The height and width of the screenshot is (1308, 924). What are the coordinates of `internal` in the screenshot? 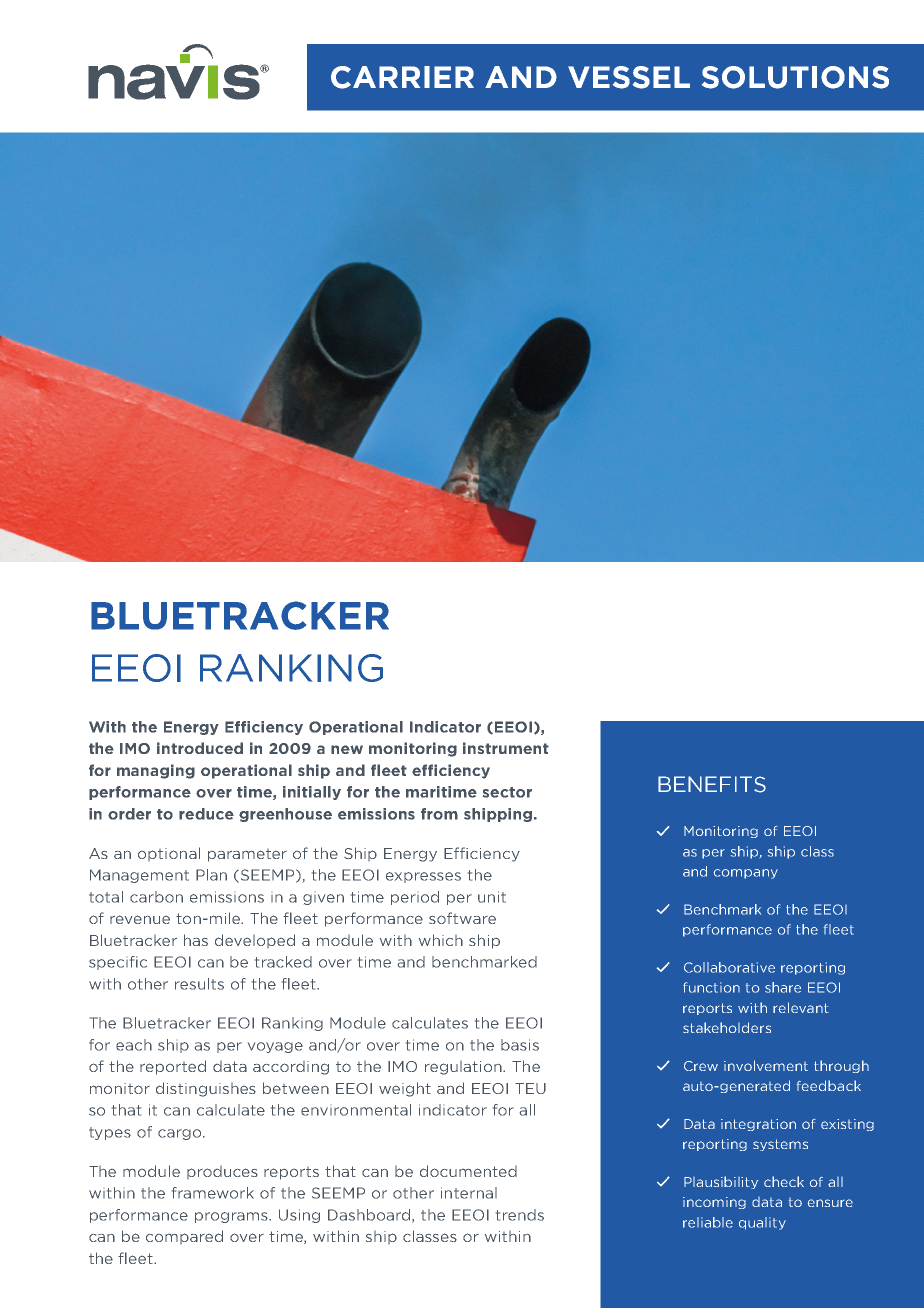 It's located at (469, 1193).
